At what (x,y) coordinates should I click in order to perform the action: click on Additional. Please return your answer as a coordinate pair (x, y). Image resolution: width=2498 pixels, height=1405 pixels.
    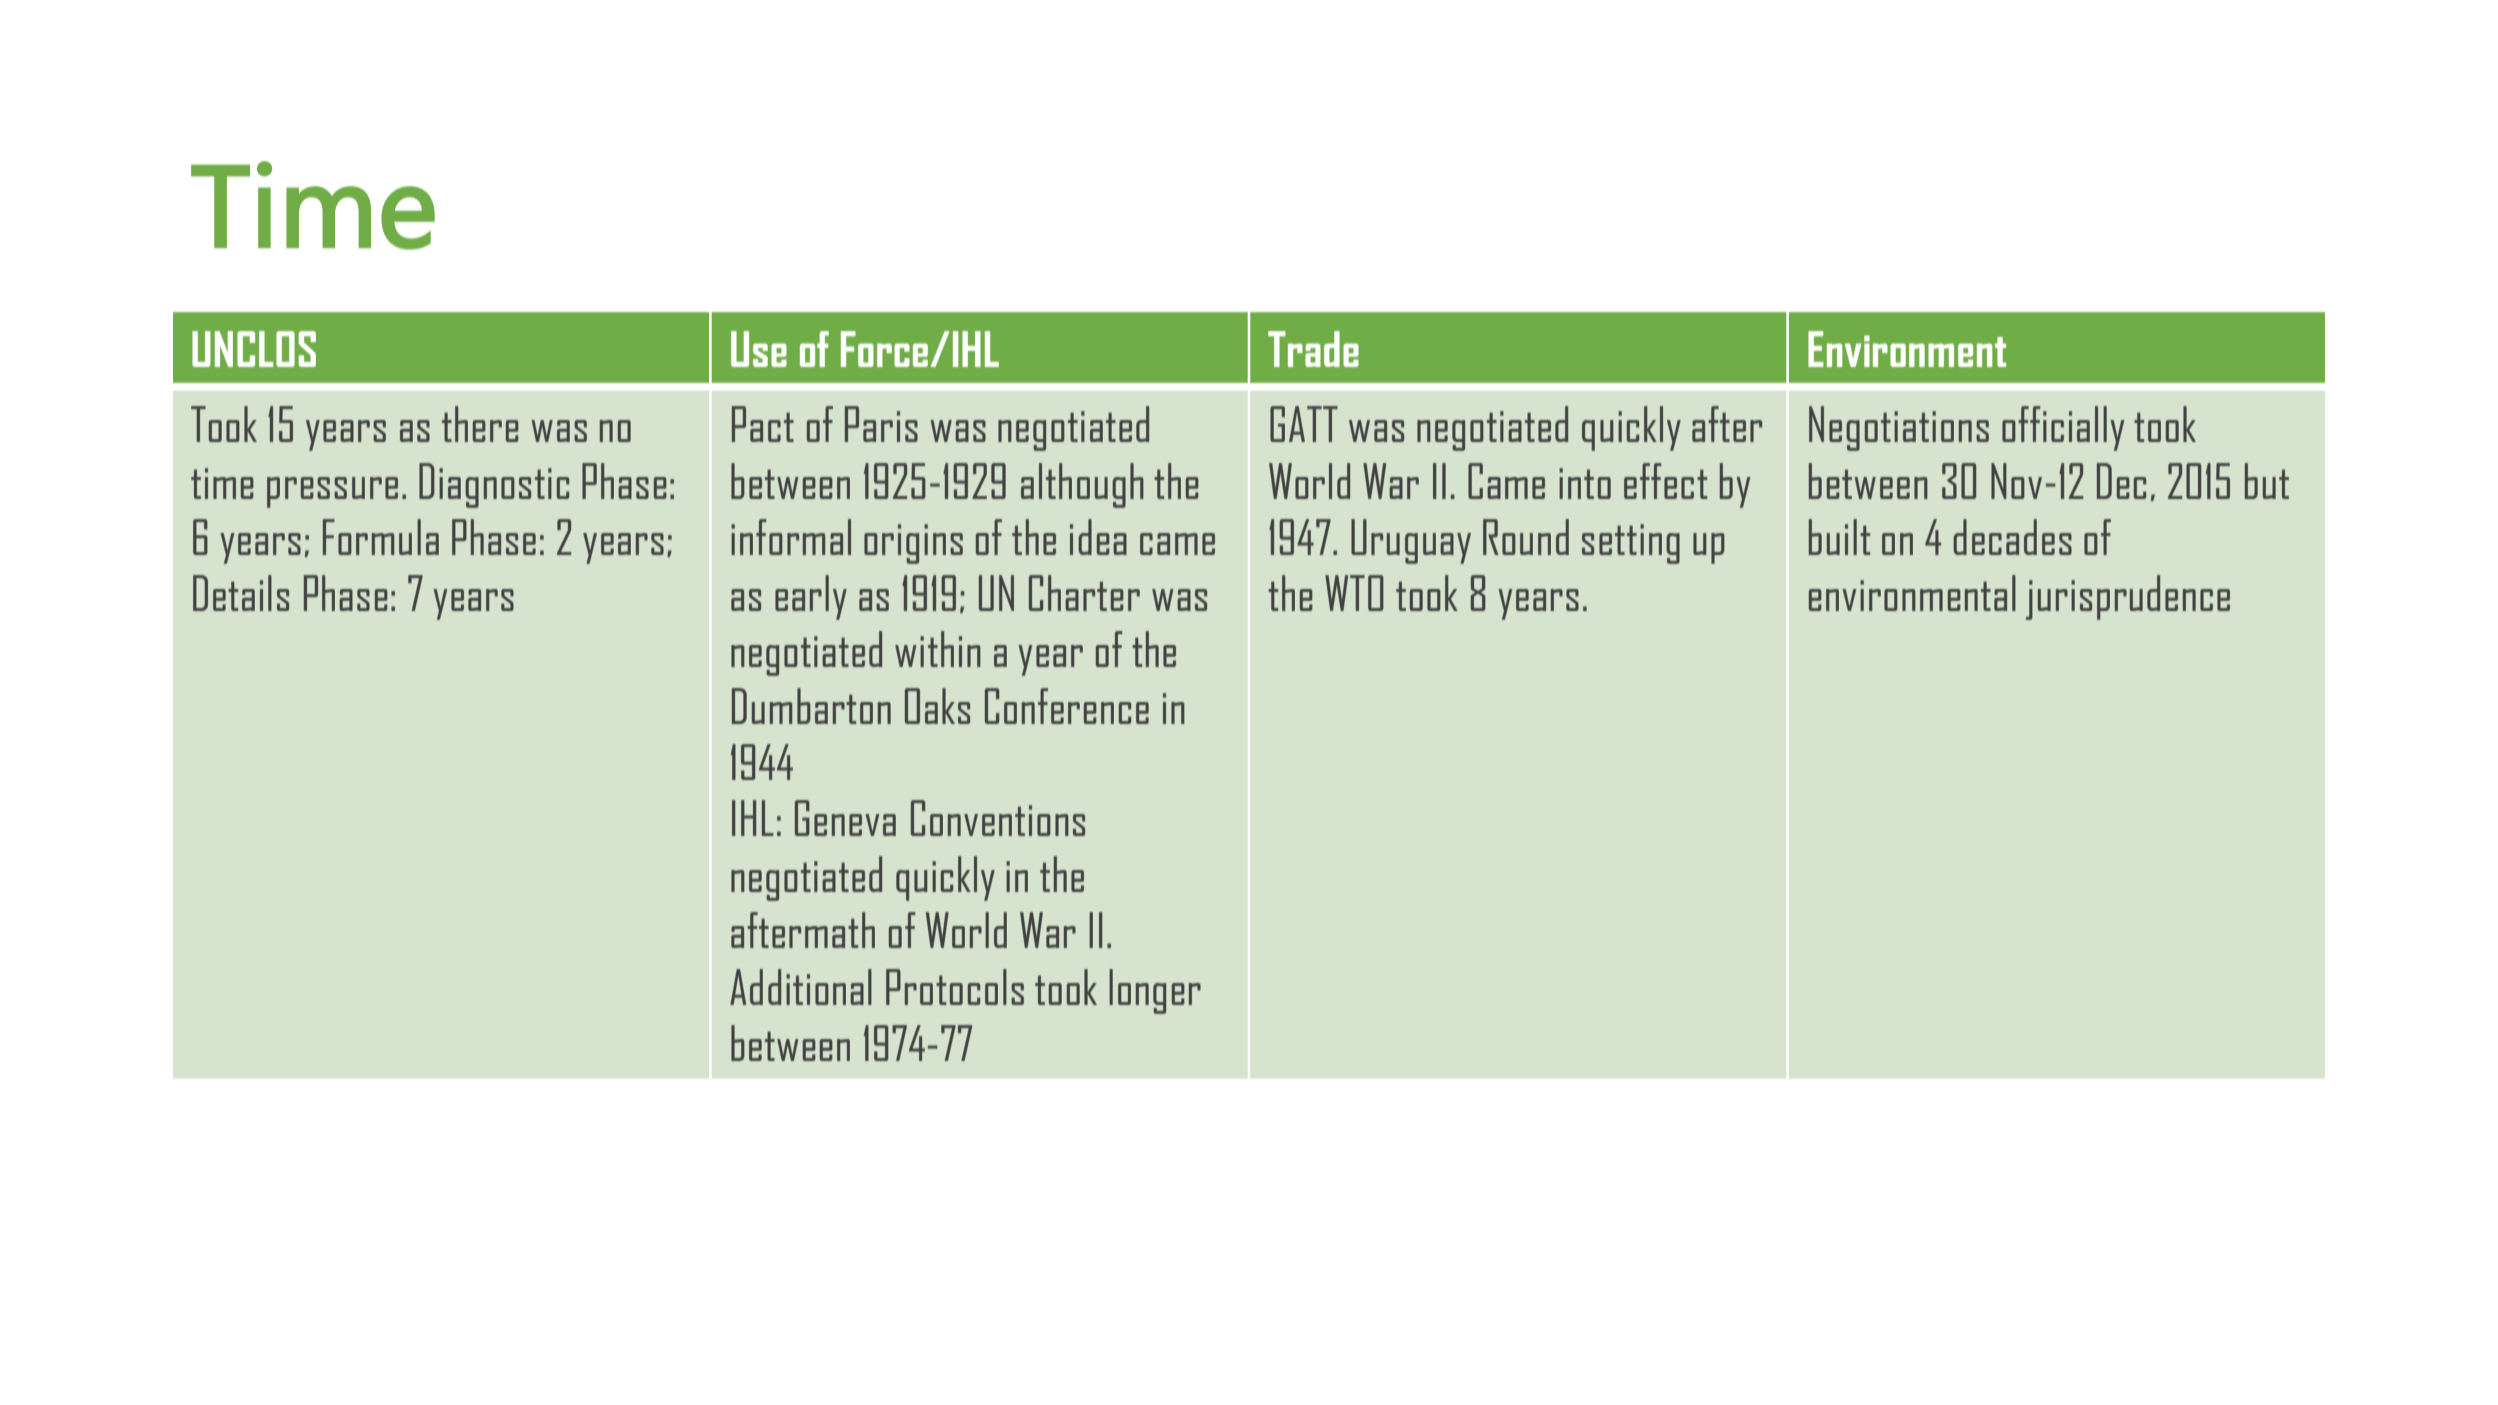
    Looking at the image, I should click on (801, 987).
